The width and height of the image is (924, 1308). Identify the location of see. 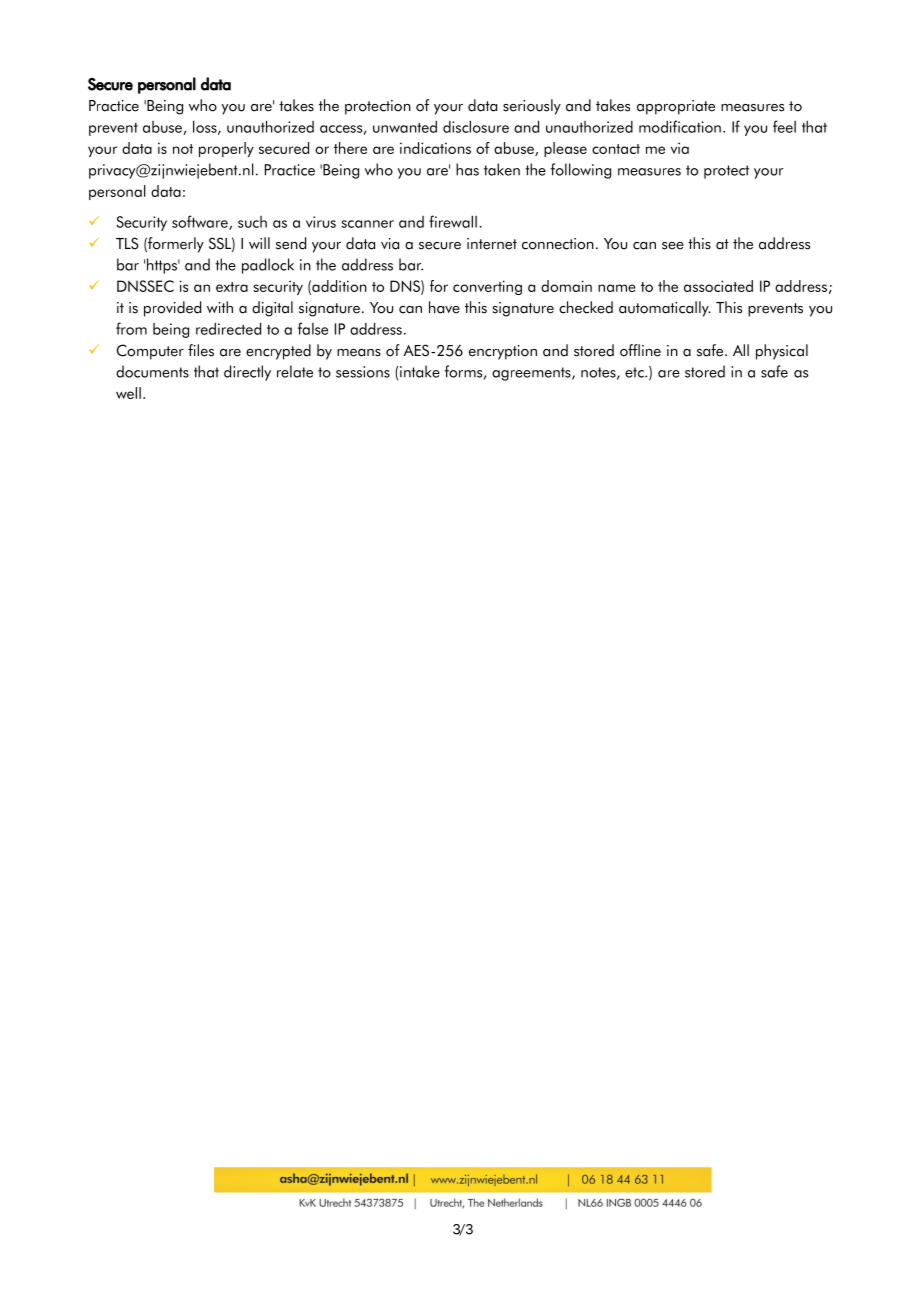
(673, 246).
